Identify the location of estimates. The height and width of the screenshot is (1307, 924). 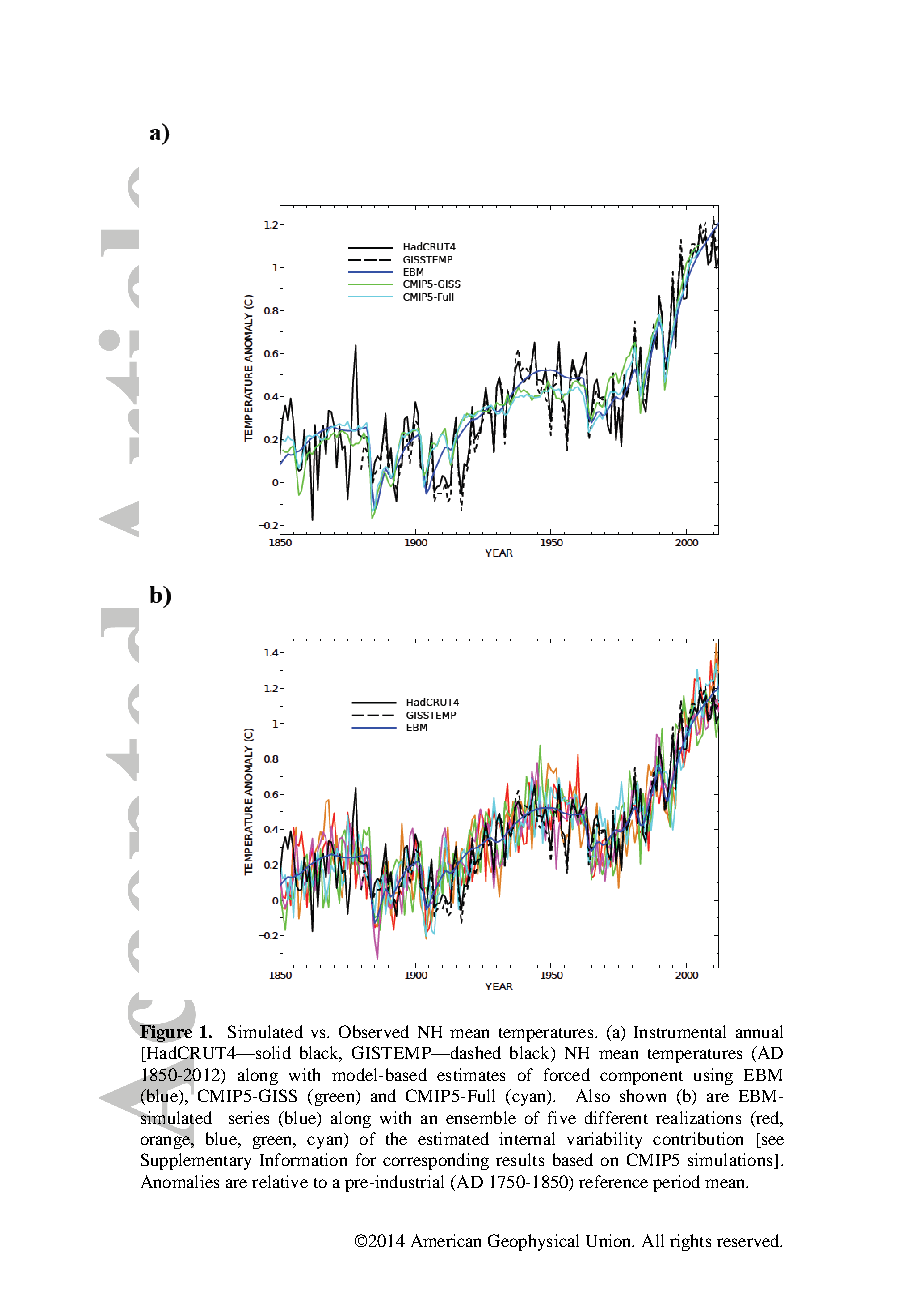
(471, 1074).
